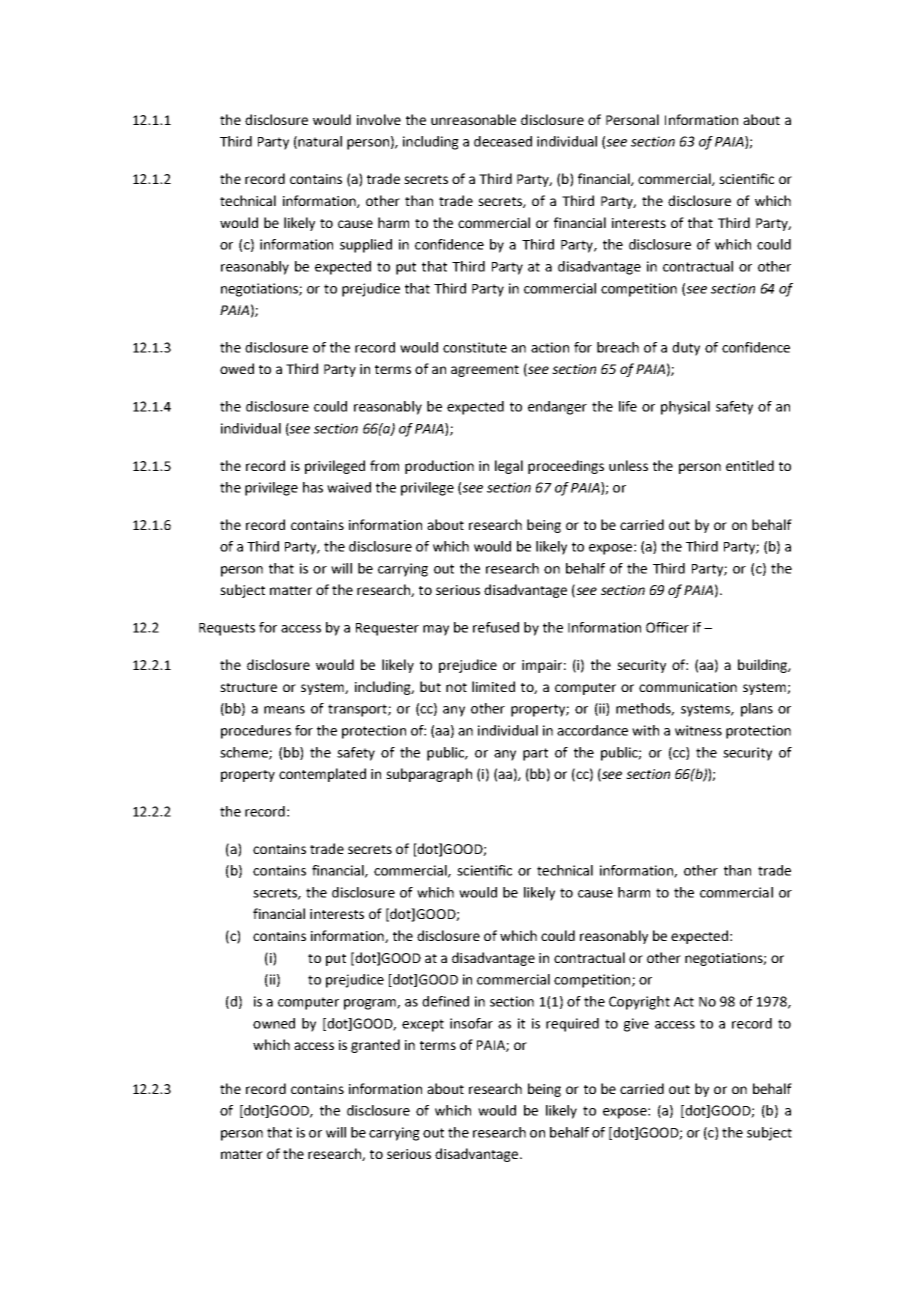 This screenshot has height=1308, width=924. I want to click on witness, so click(698, 730).
